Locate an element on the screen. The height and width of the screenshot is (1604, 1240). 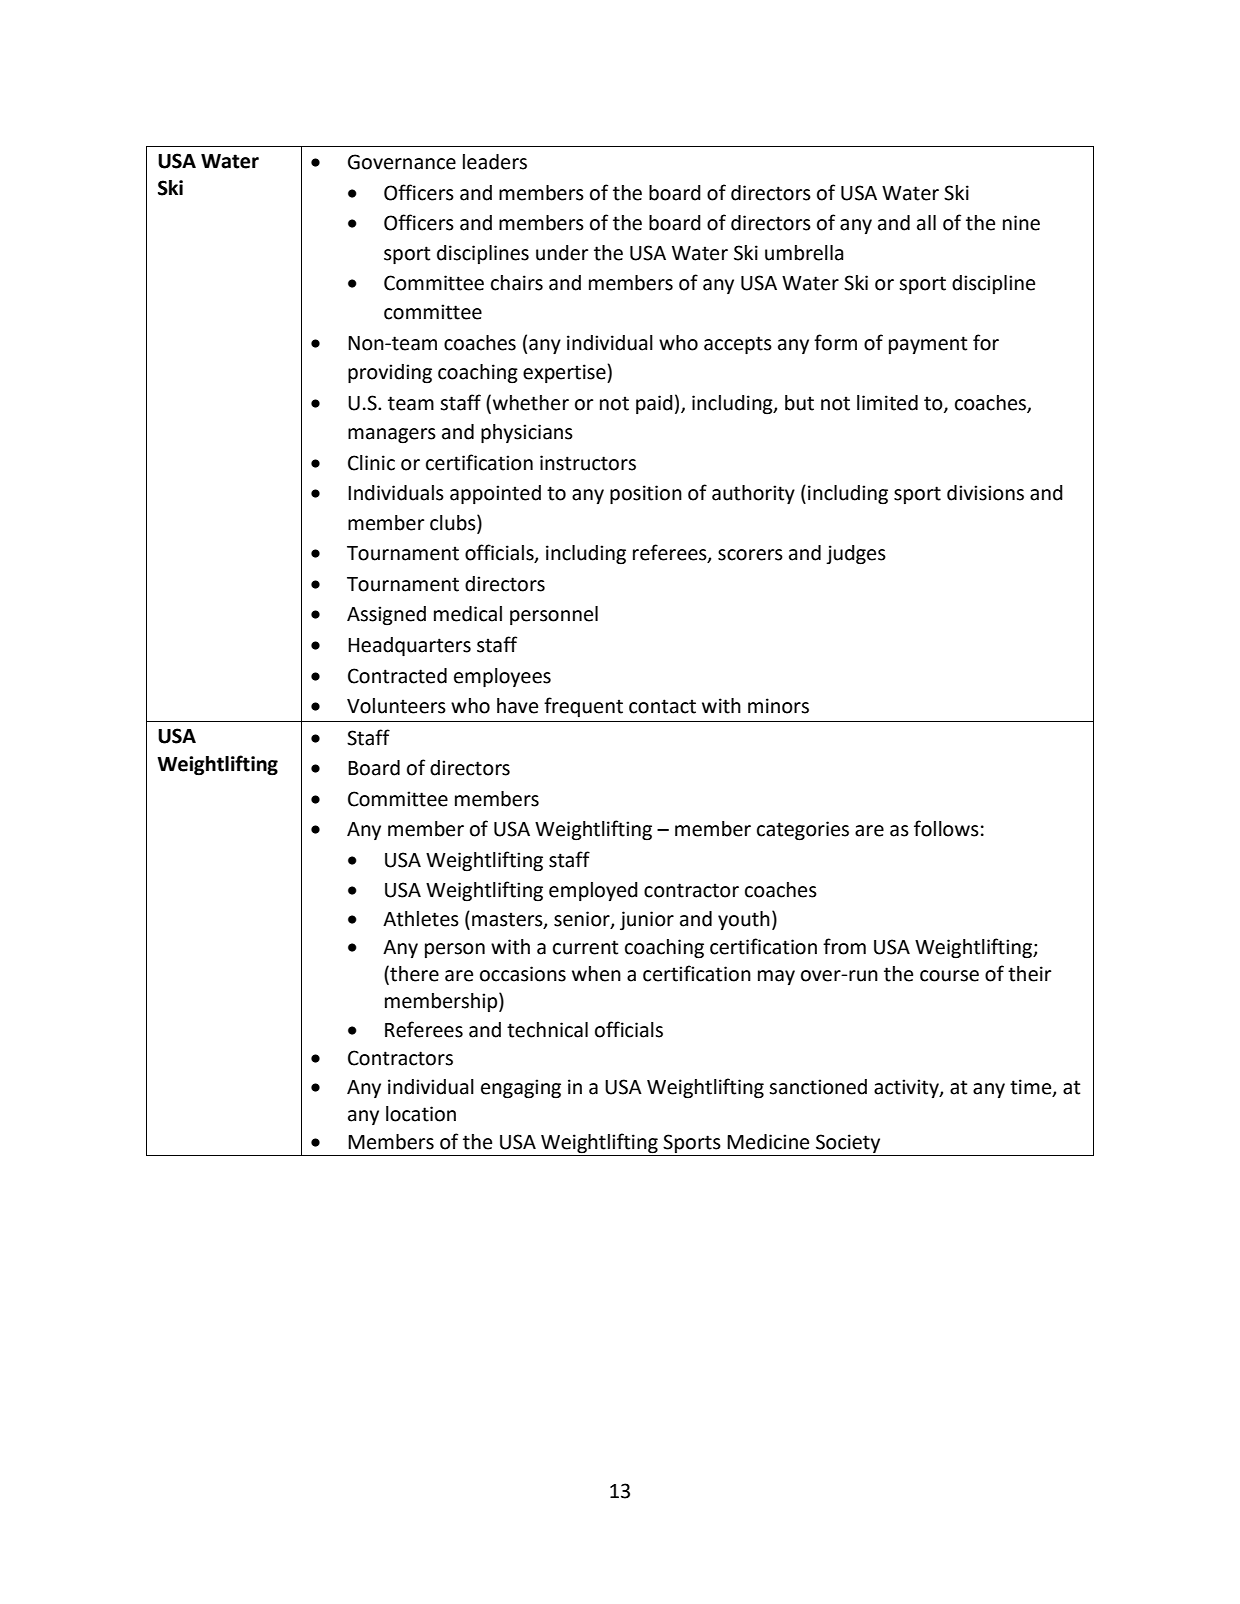
activity is located at coordinates (907, 1088).
